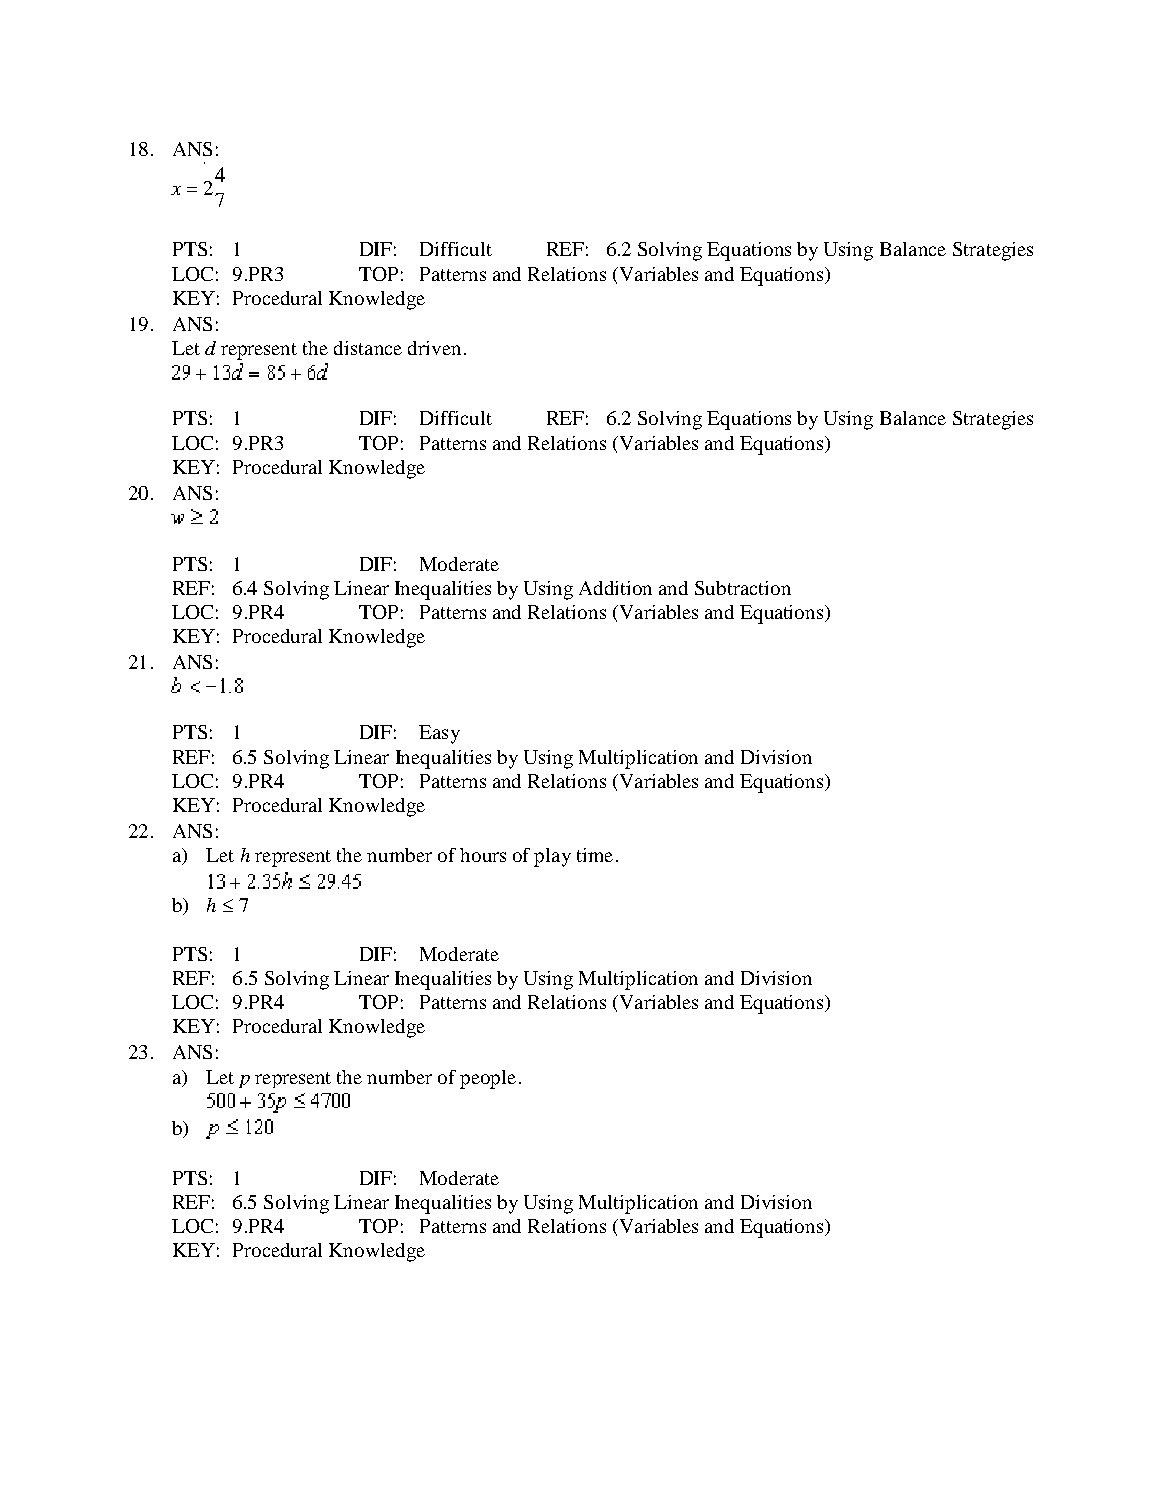 Image resolution: width=1168 pixels, height=1512 pixels. I want to click on play, so click(552, 857).
